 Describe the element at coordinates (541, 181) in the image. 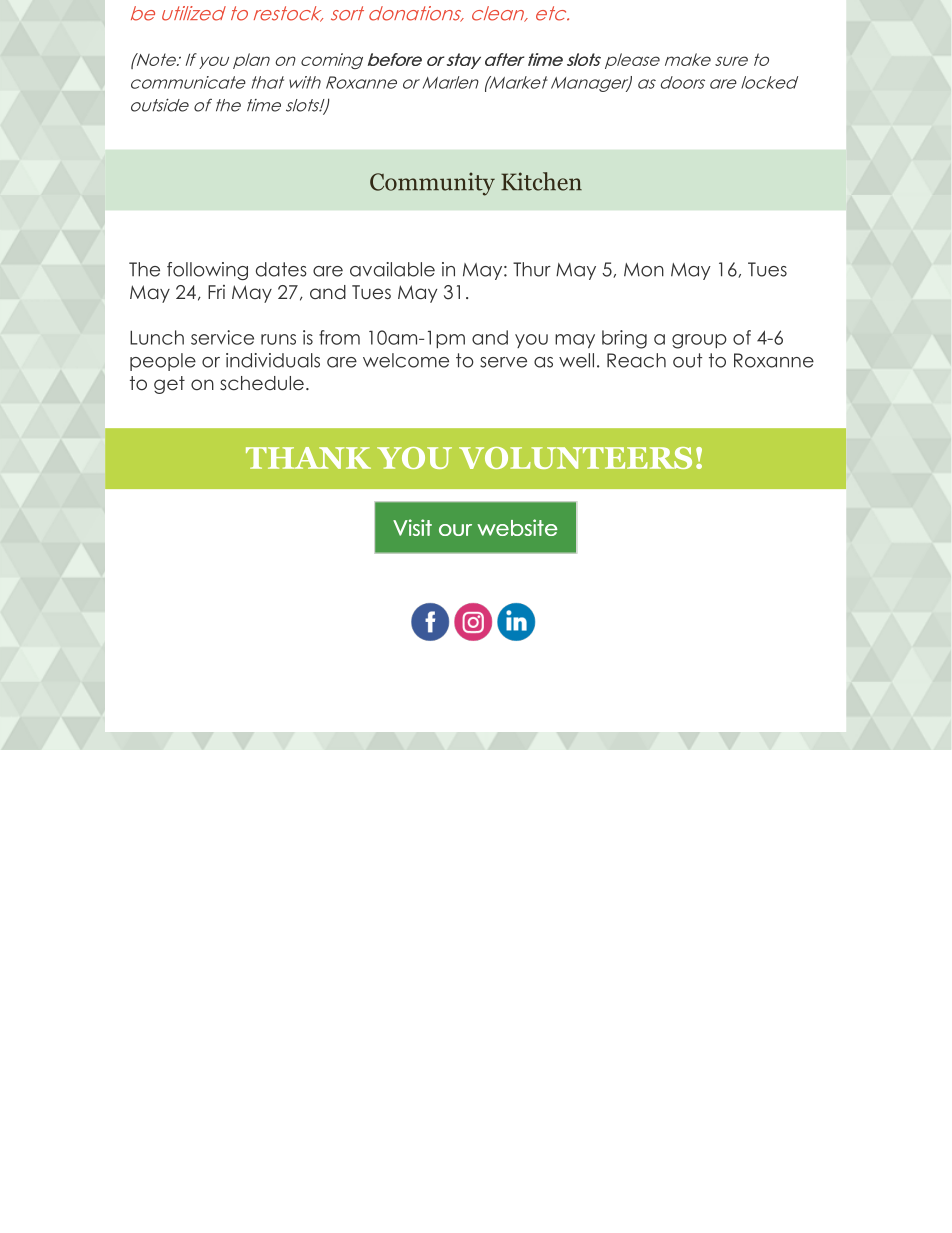

I see `Kitchen` at that location.
